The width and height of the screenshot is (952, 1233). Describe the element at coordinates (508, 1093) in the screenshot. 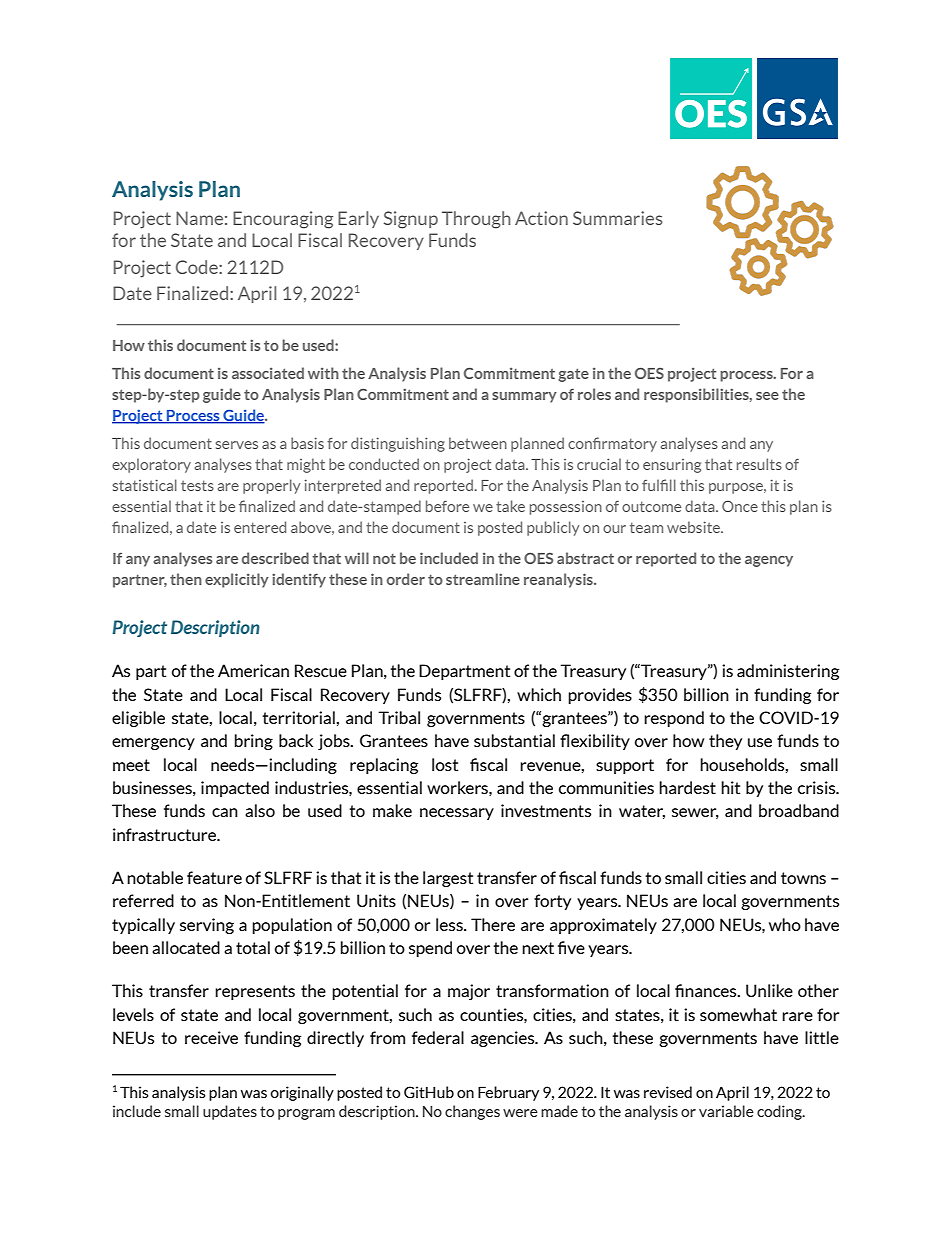

I see `February` at that location.
